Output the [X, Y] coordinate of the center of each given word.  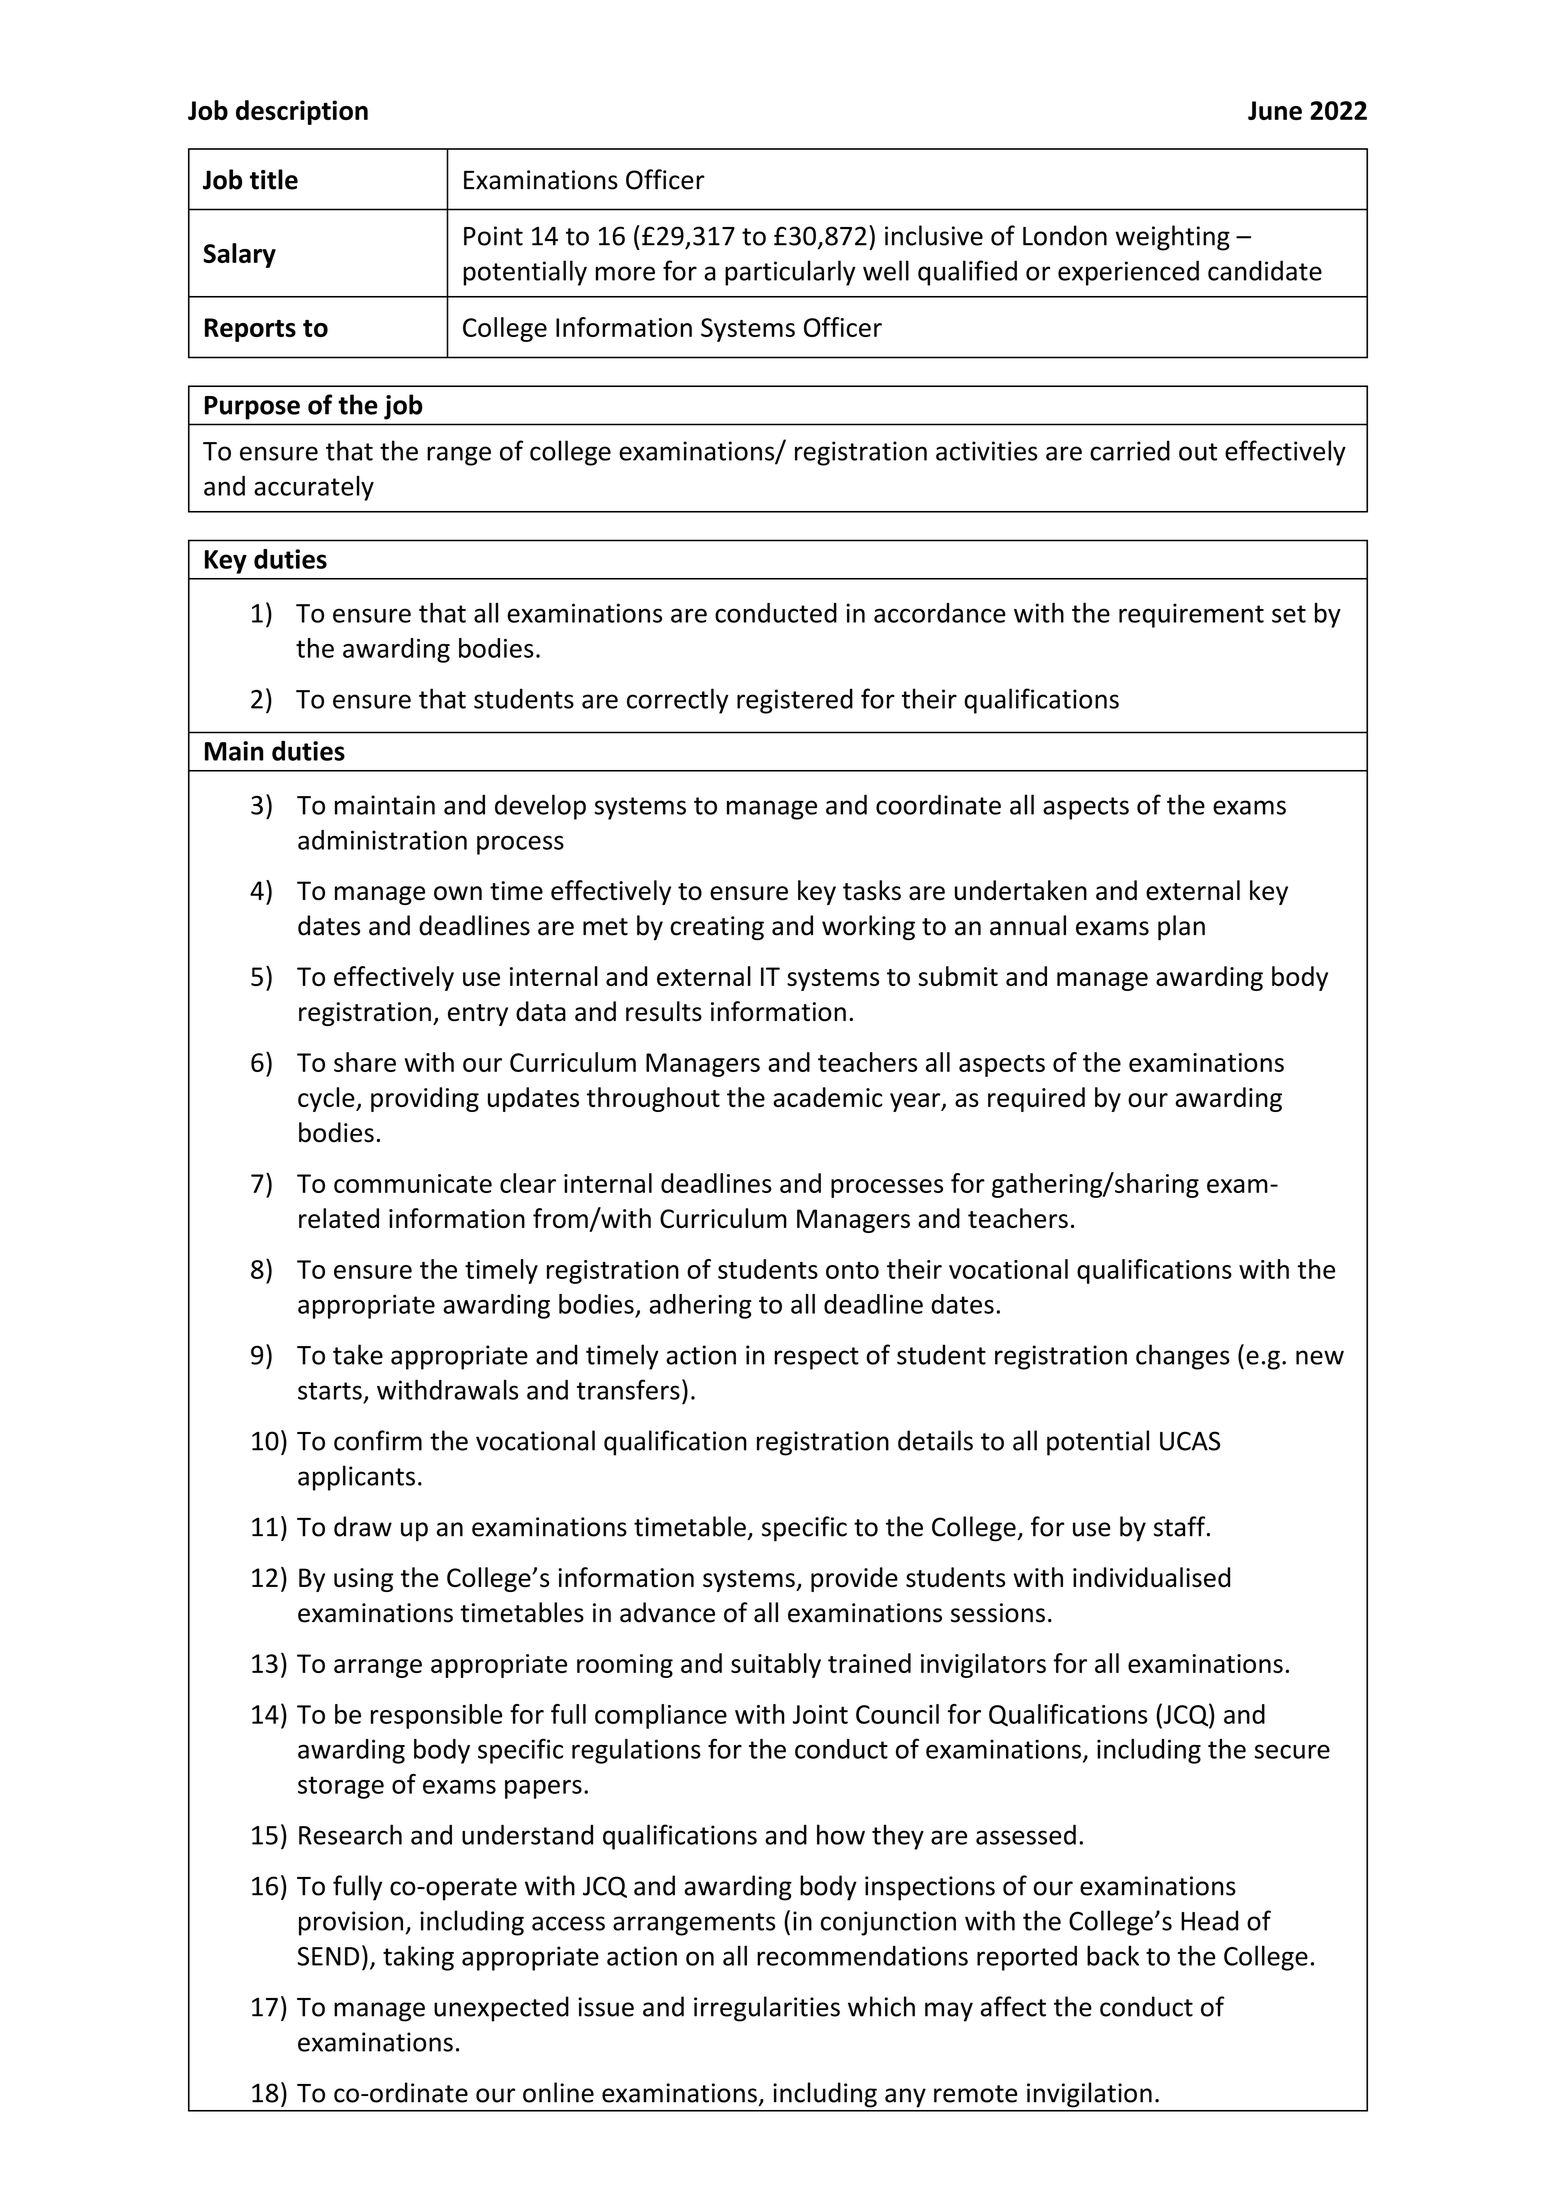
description [302, 112]
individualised [1151, 1577]
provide [854, 1579]
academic [828, 1097]
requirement [1191, 615]
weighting [1172, 238]
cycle [327, 1099]
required [1036, 1099]
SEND [328, 1956]
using [363, 1580]
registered [795, 701]
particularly [790, 273]
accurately [314, 488]
